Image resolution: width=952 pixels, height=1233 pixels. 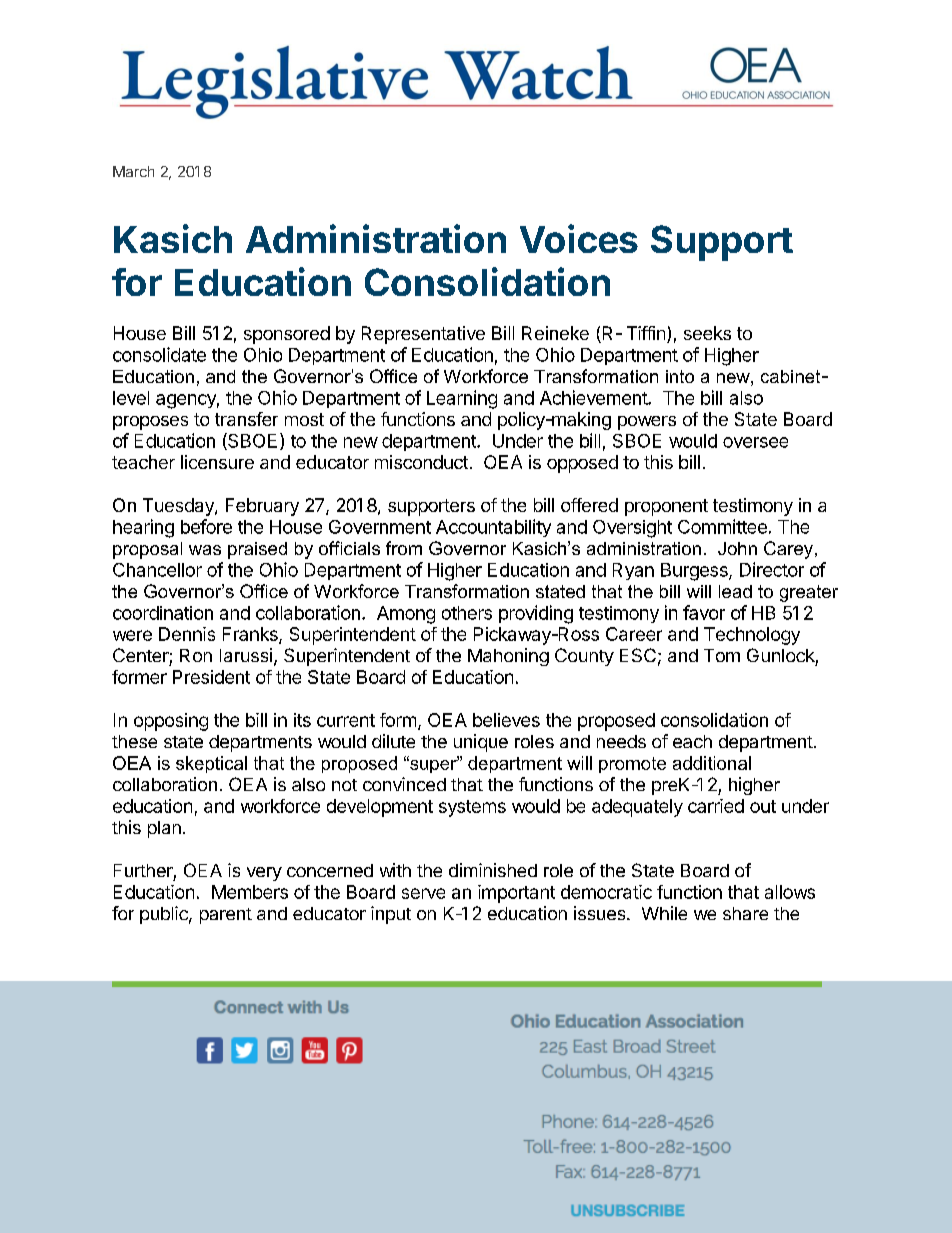 I want to click on Members, so click(x=250, y=892).
